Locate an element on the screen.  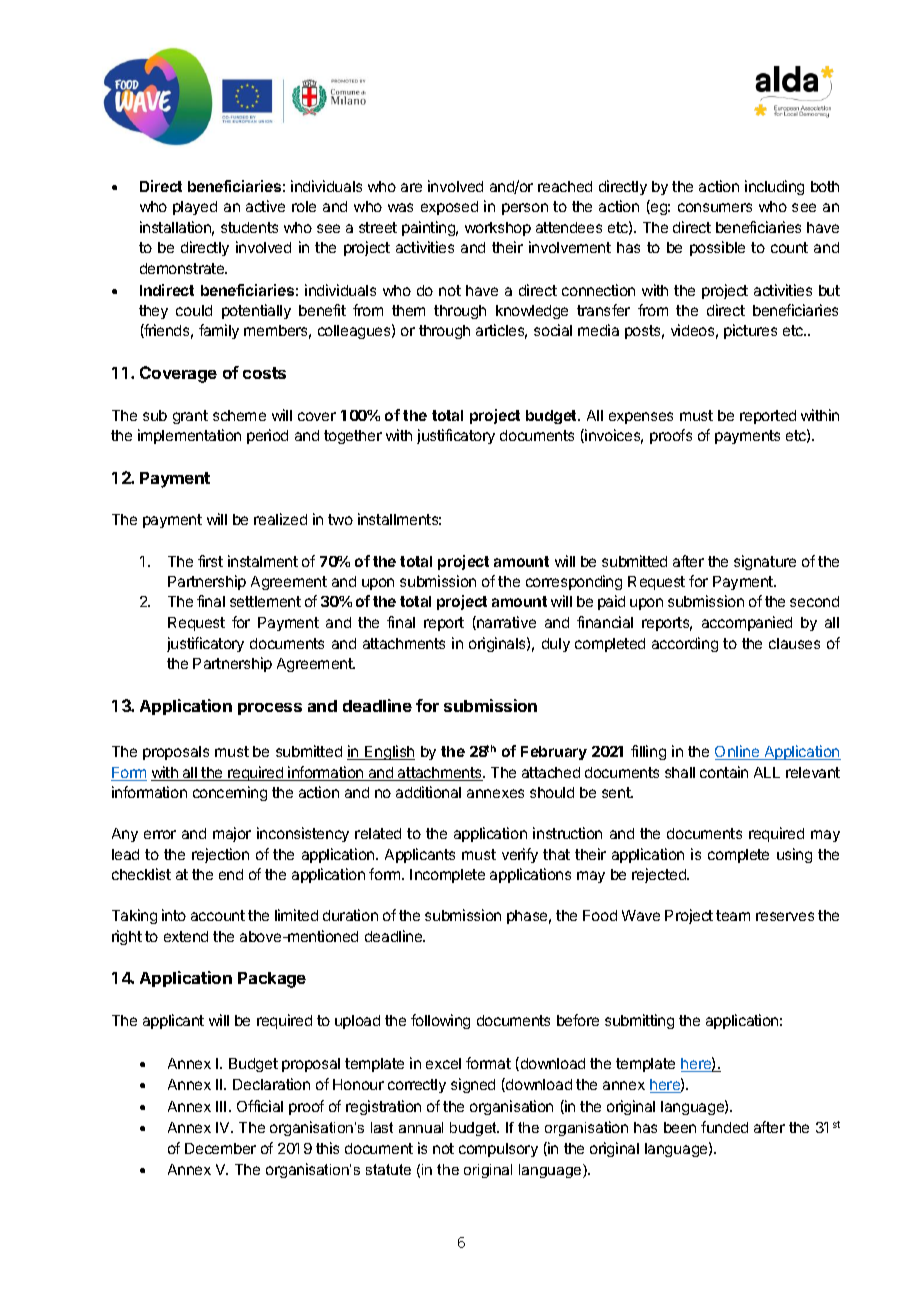
consumers is located at coordinates (715, 207).
